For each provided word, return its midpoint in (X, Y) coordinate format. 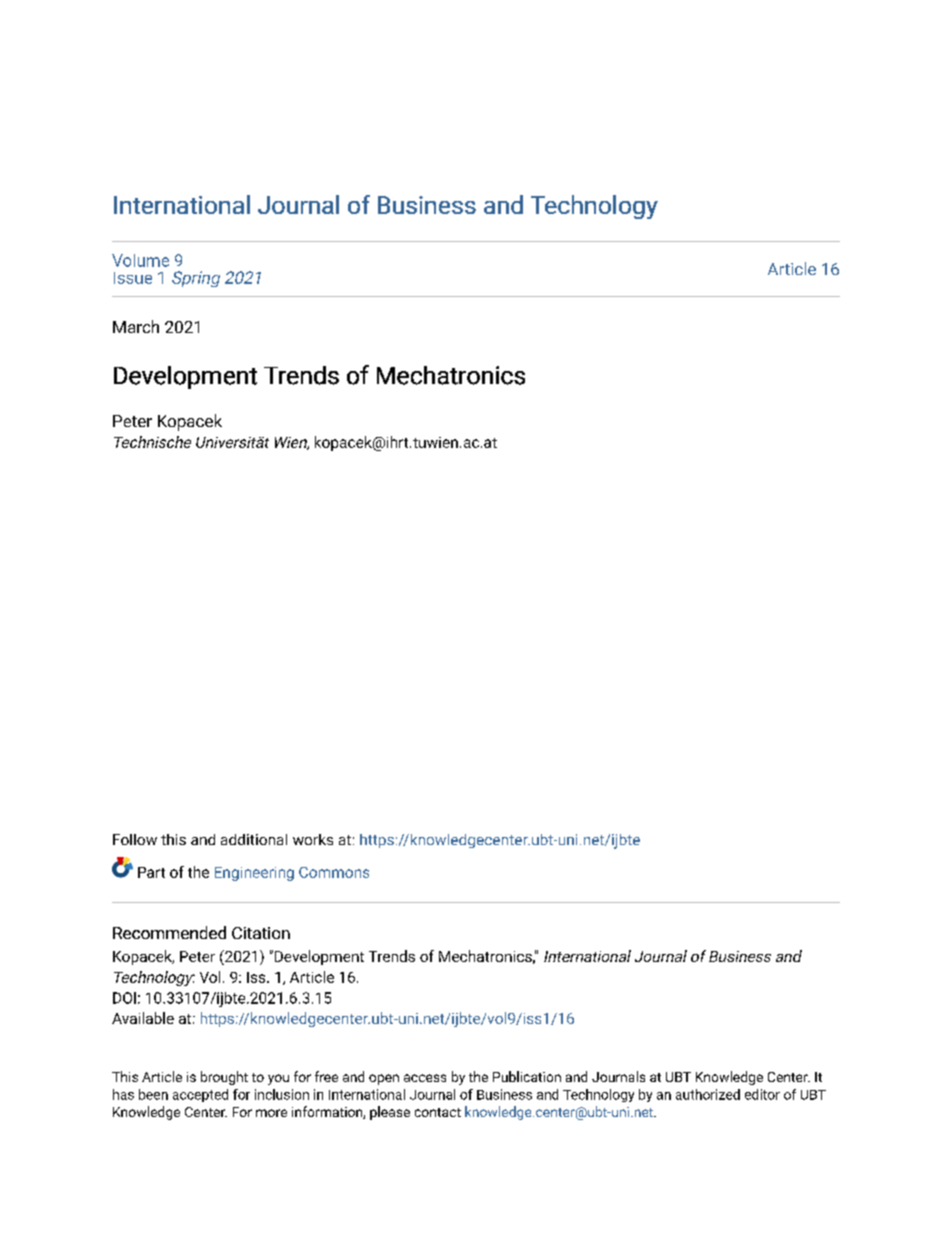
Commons (334, 872)
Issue (133, 278)
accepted (200, 1095)
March (136, 326)
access (425, 1078)
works (313, 839)
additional (254, 839)
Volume (140, 260)
